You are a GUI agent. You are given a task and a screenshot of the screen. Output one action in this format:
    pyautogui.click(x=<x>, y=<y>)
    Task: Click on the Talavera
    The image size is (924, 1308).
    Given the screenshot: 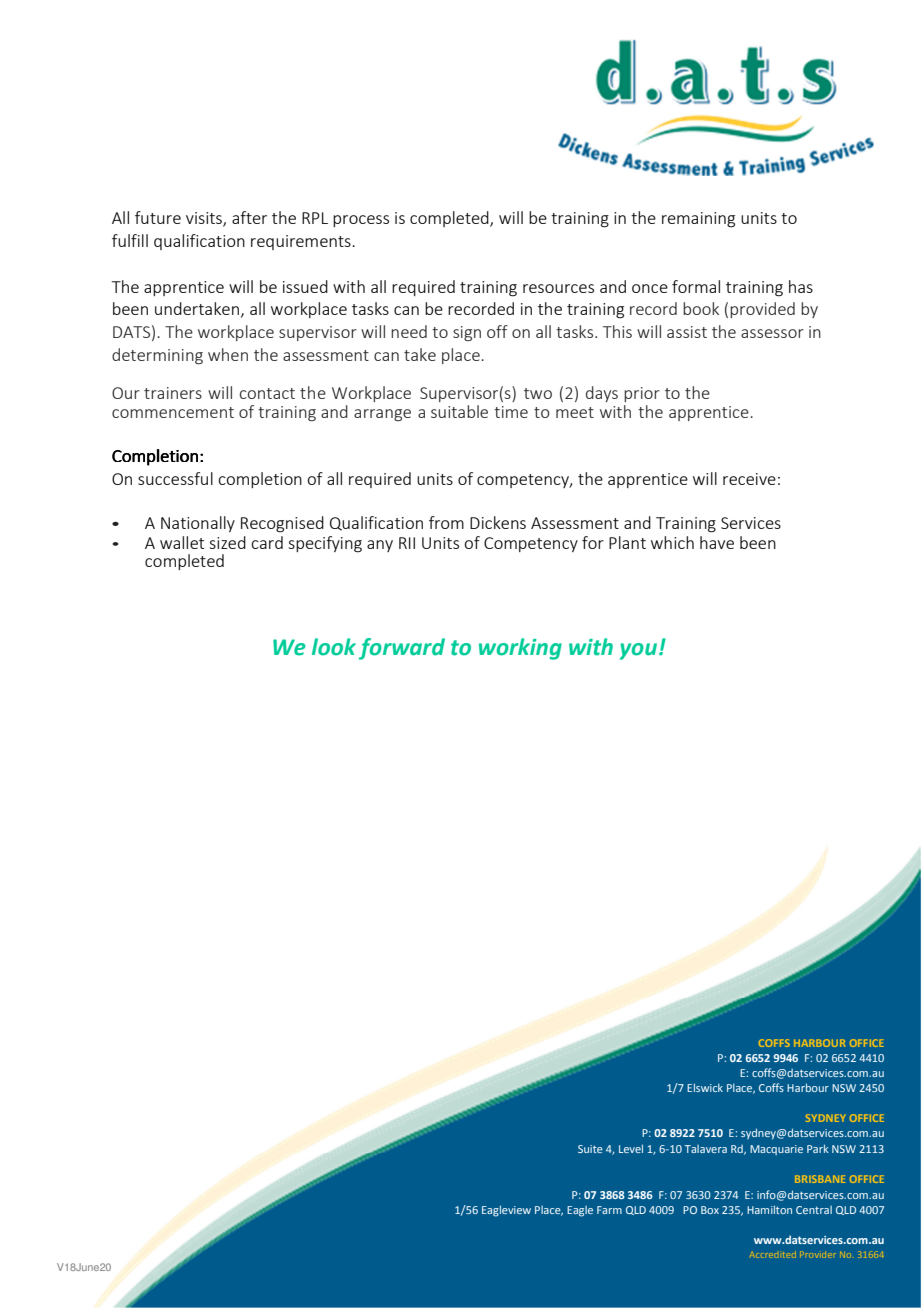 What is the action you would take?
    pyautogui.click(x=706, y=1149)
